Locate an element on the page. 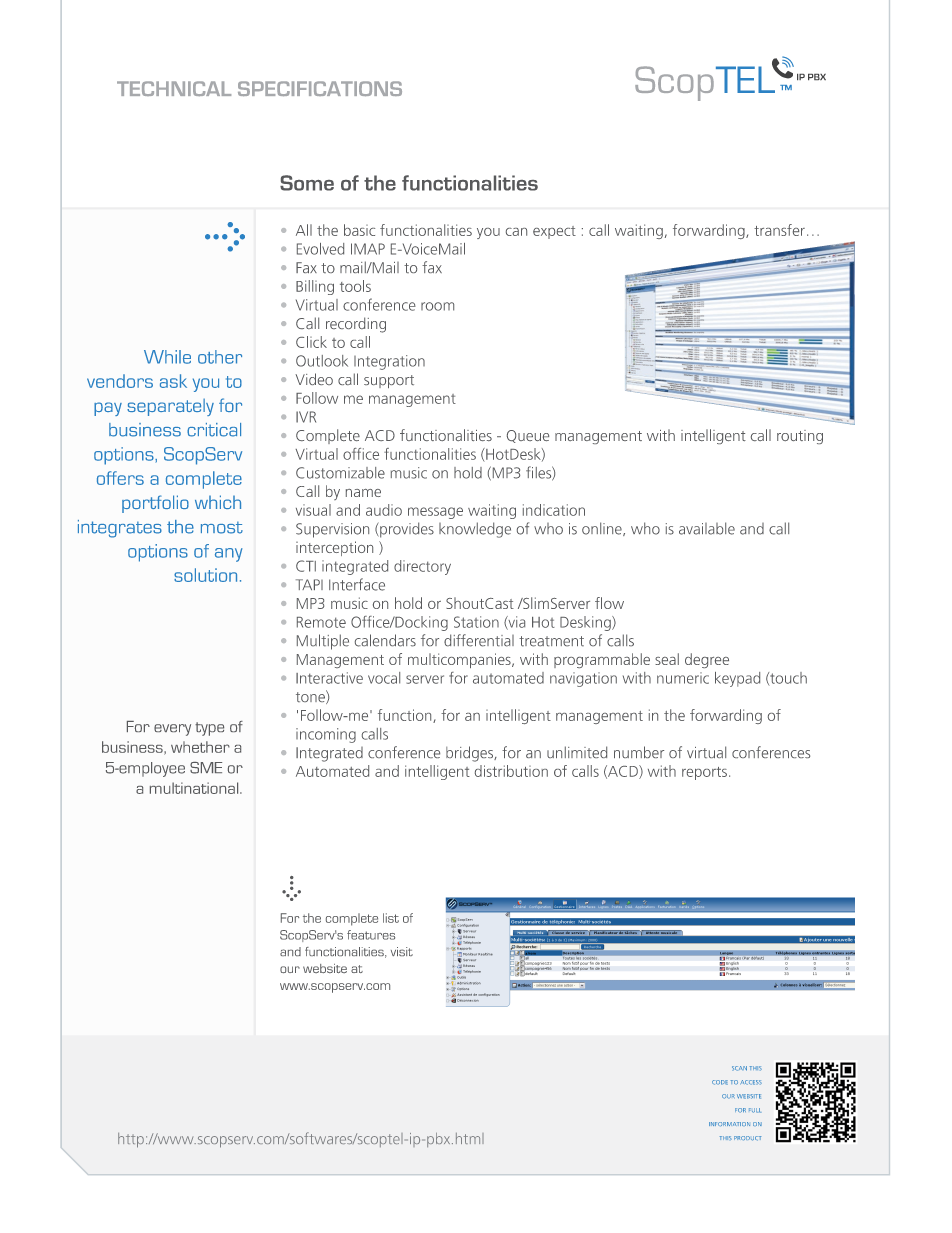  INFORMATION is located at coordinates (729, 1124).
